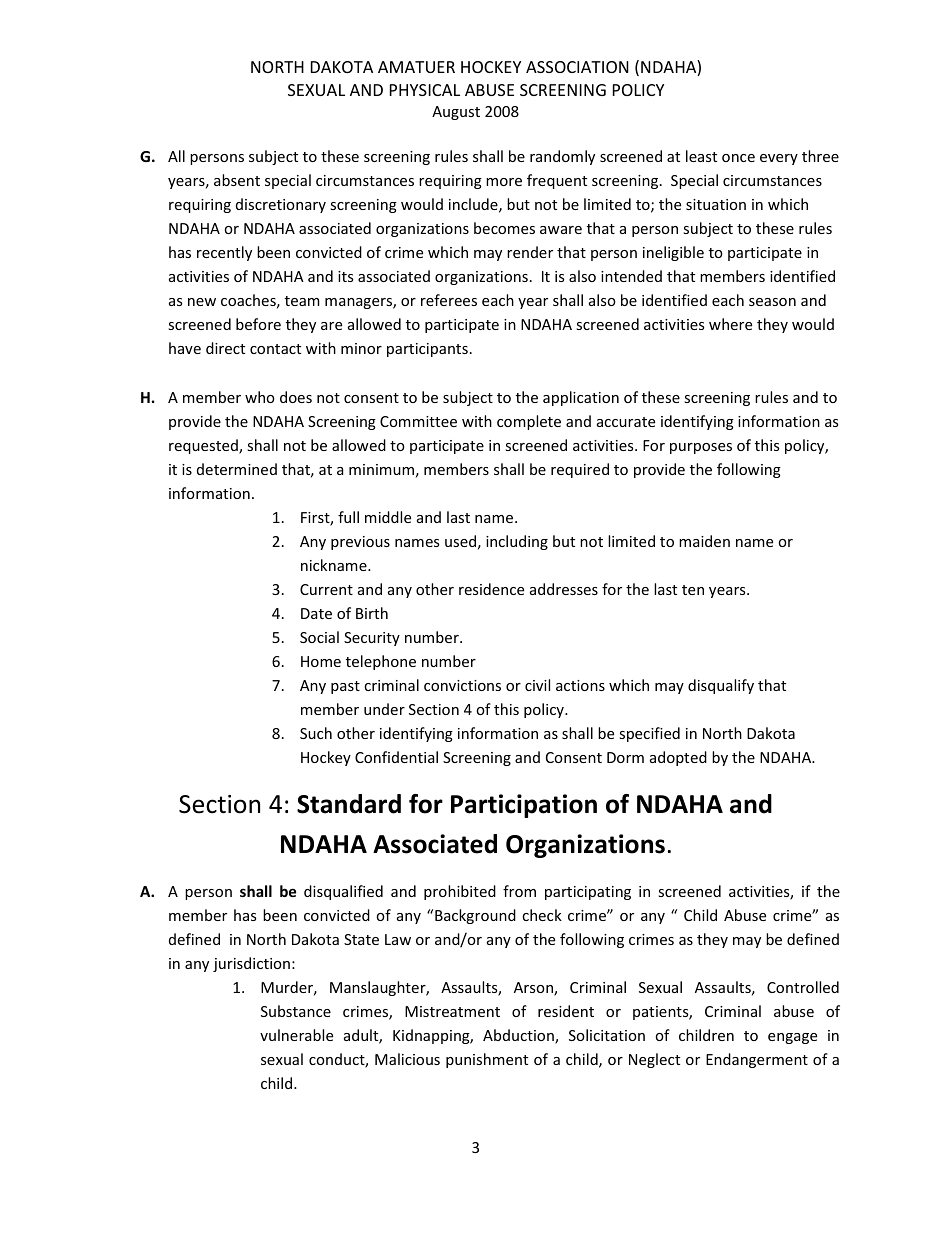 This screenshot has width=952, height=1233. What do you see at coordinates (704, 541) in the screenshot?
I see `maiden` at bounding box center [704, 541].
